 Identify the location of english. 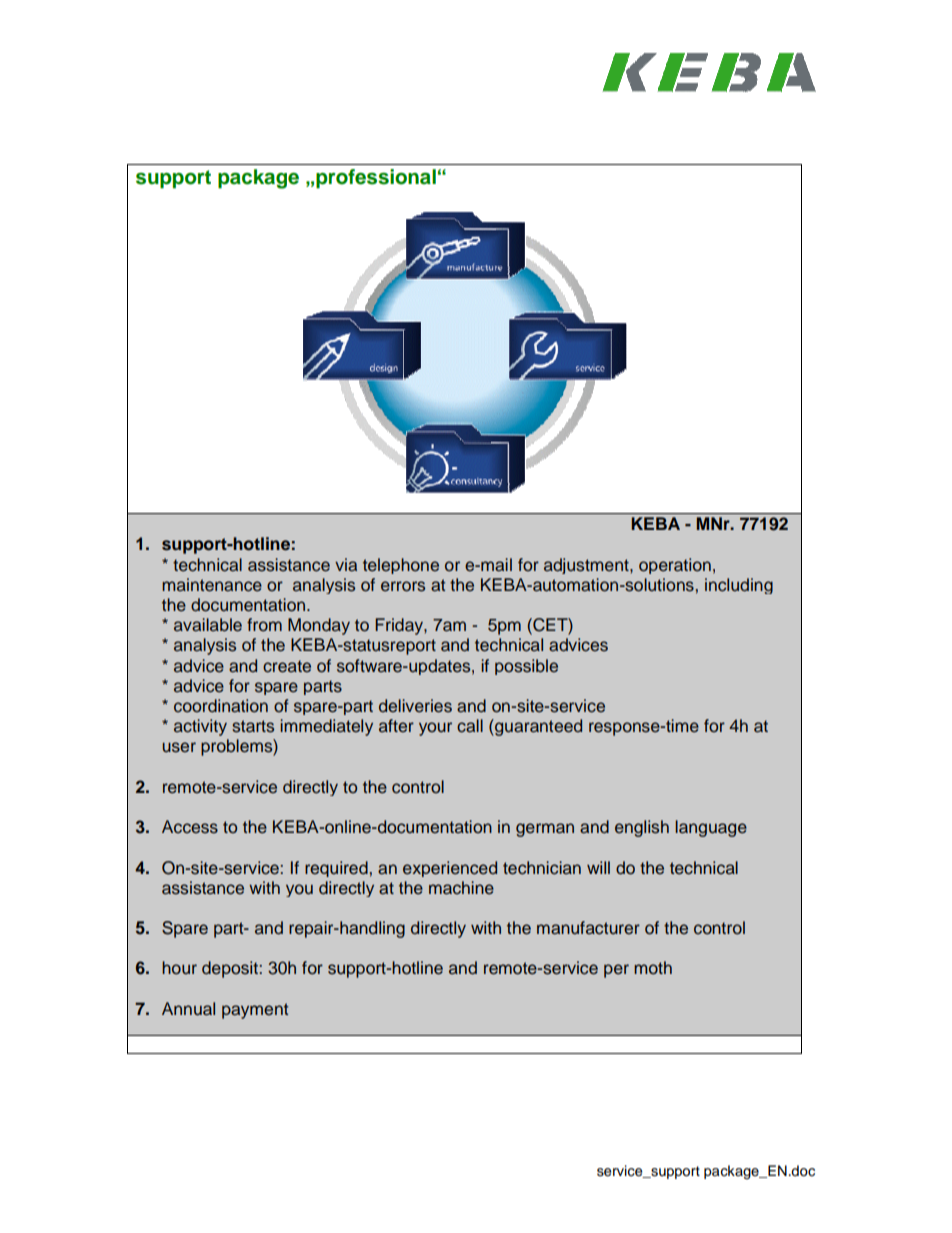
(642, 828).
